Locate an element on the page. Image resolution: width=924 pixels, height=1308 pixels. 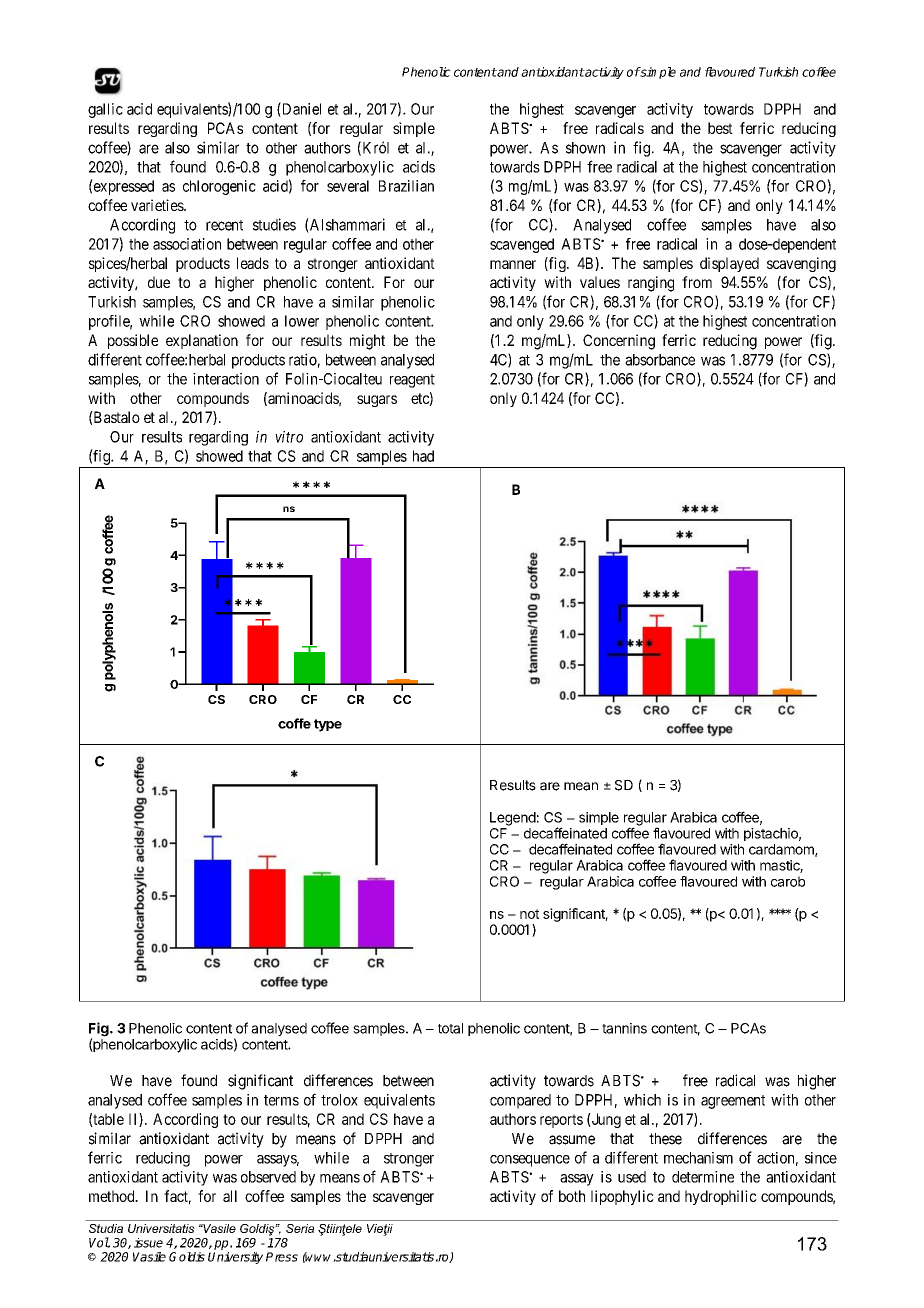
issue is located at coordinates (148, 1243).
